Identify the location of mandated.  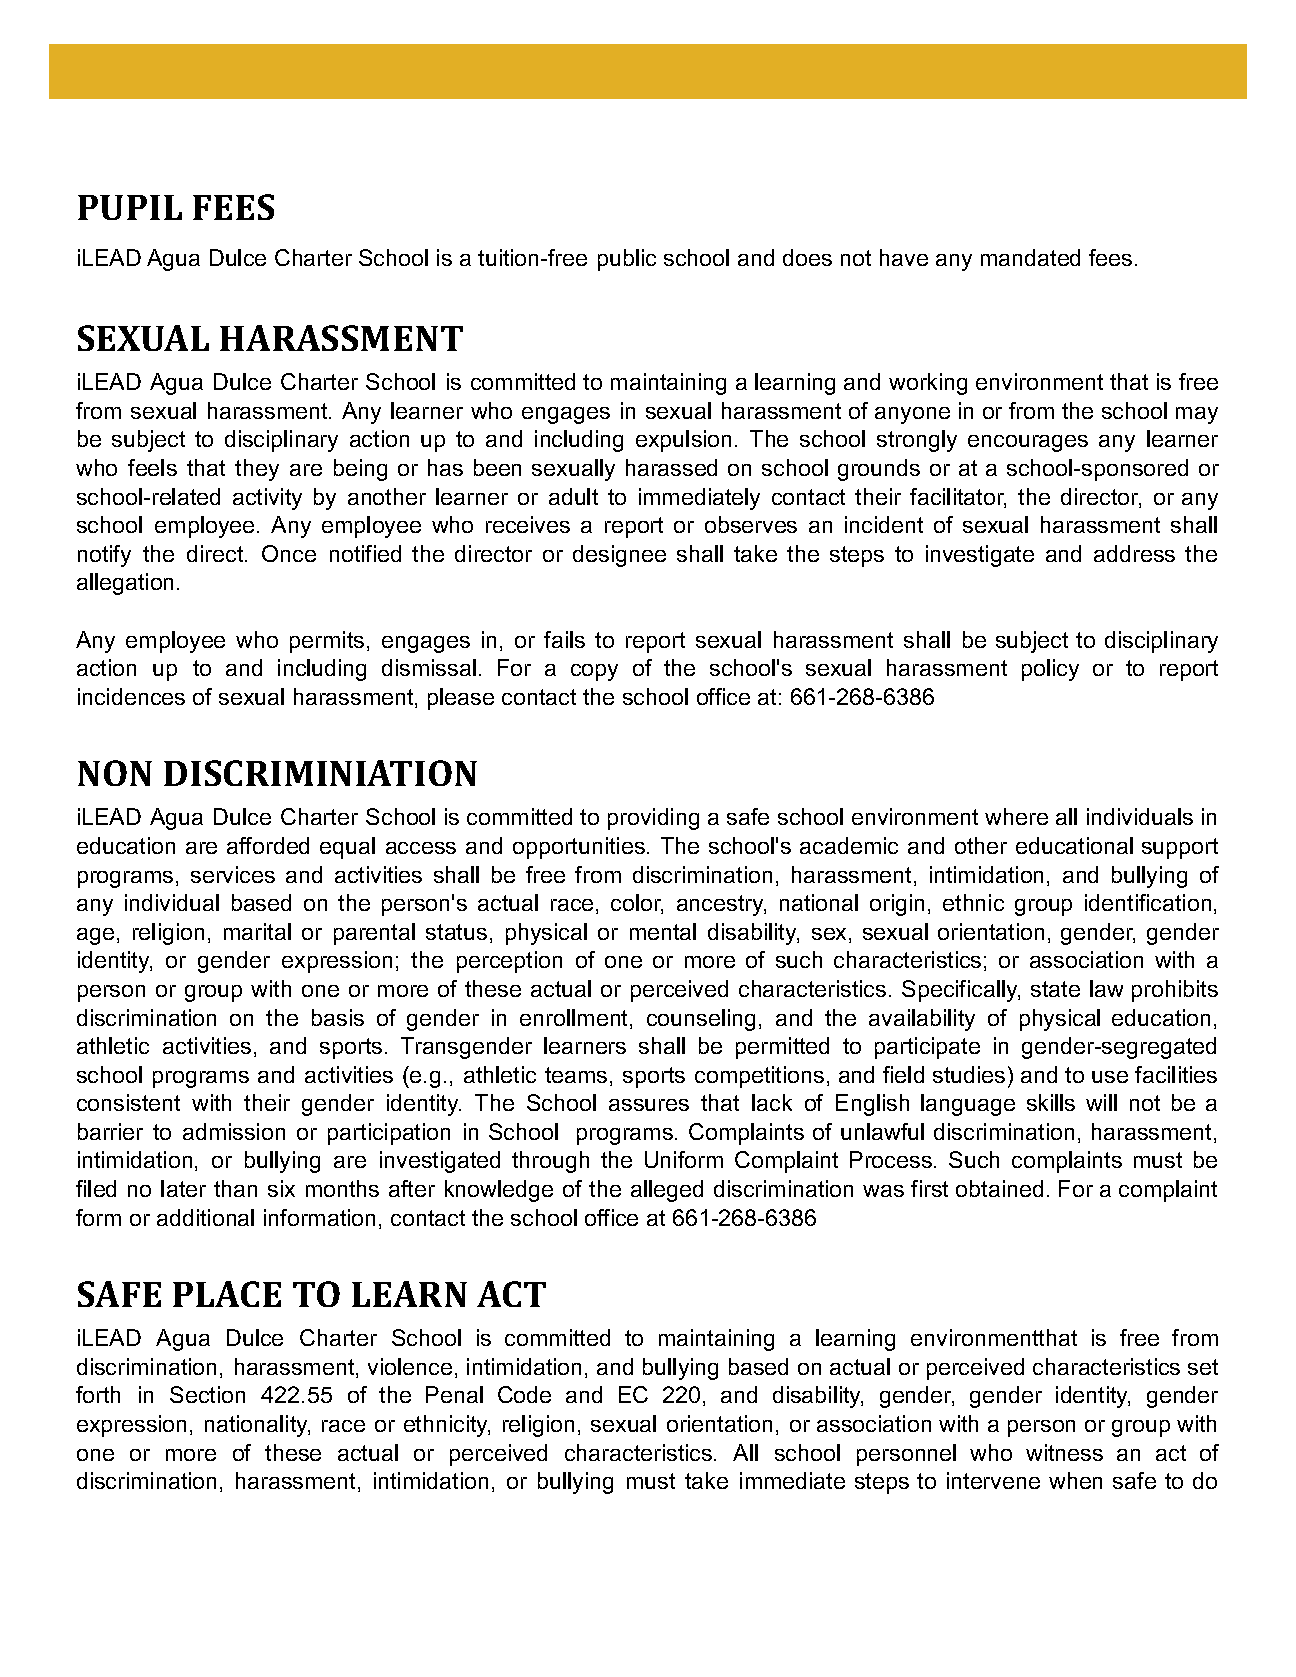
(1030, 257).
